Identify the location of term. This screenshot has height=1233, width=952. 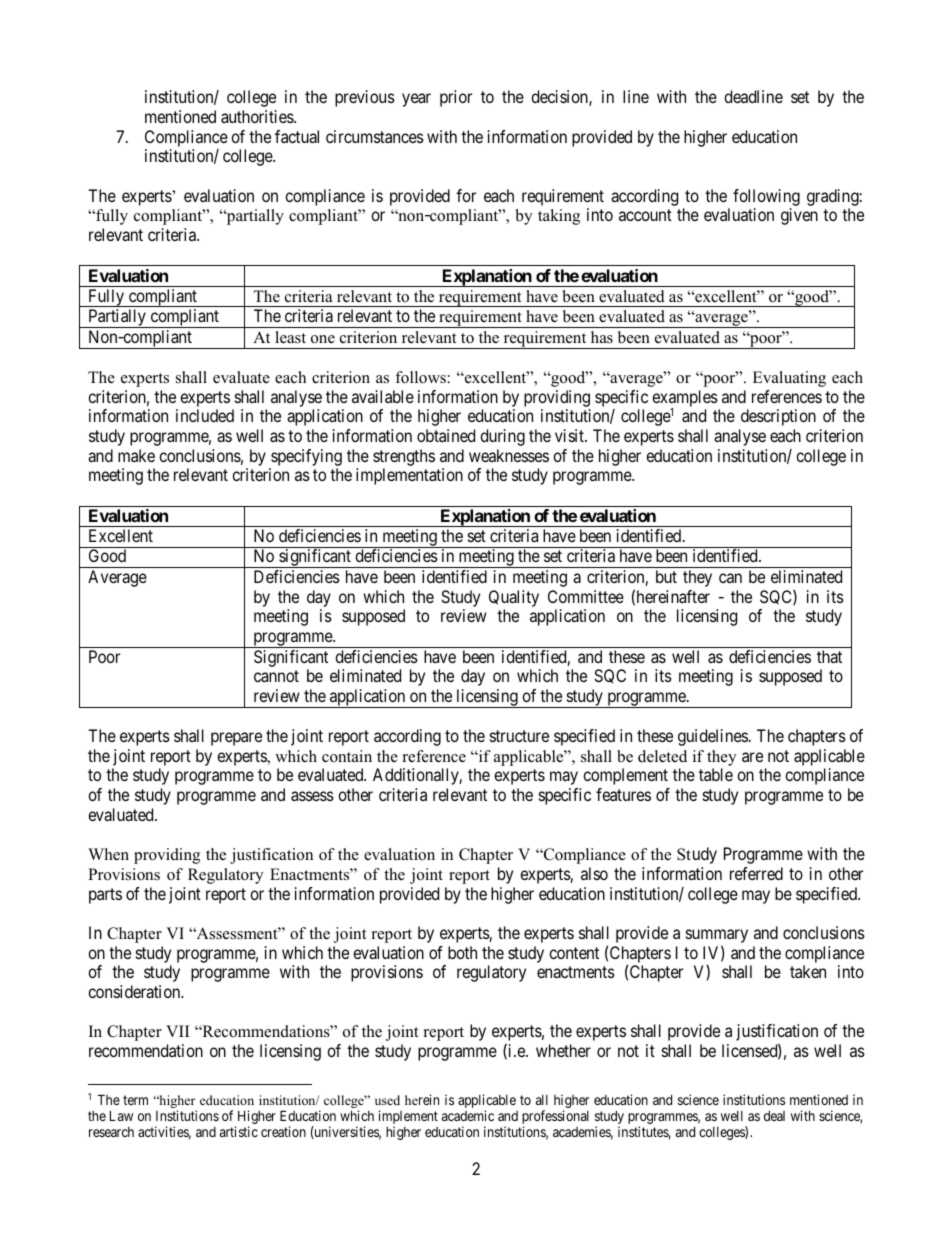
(135, 1100).
